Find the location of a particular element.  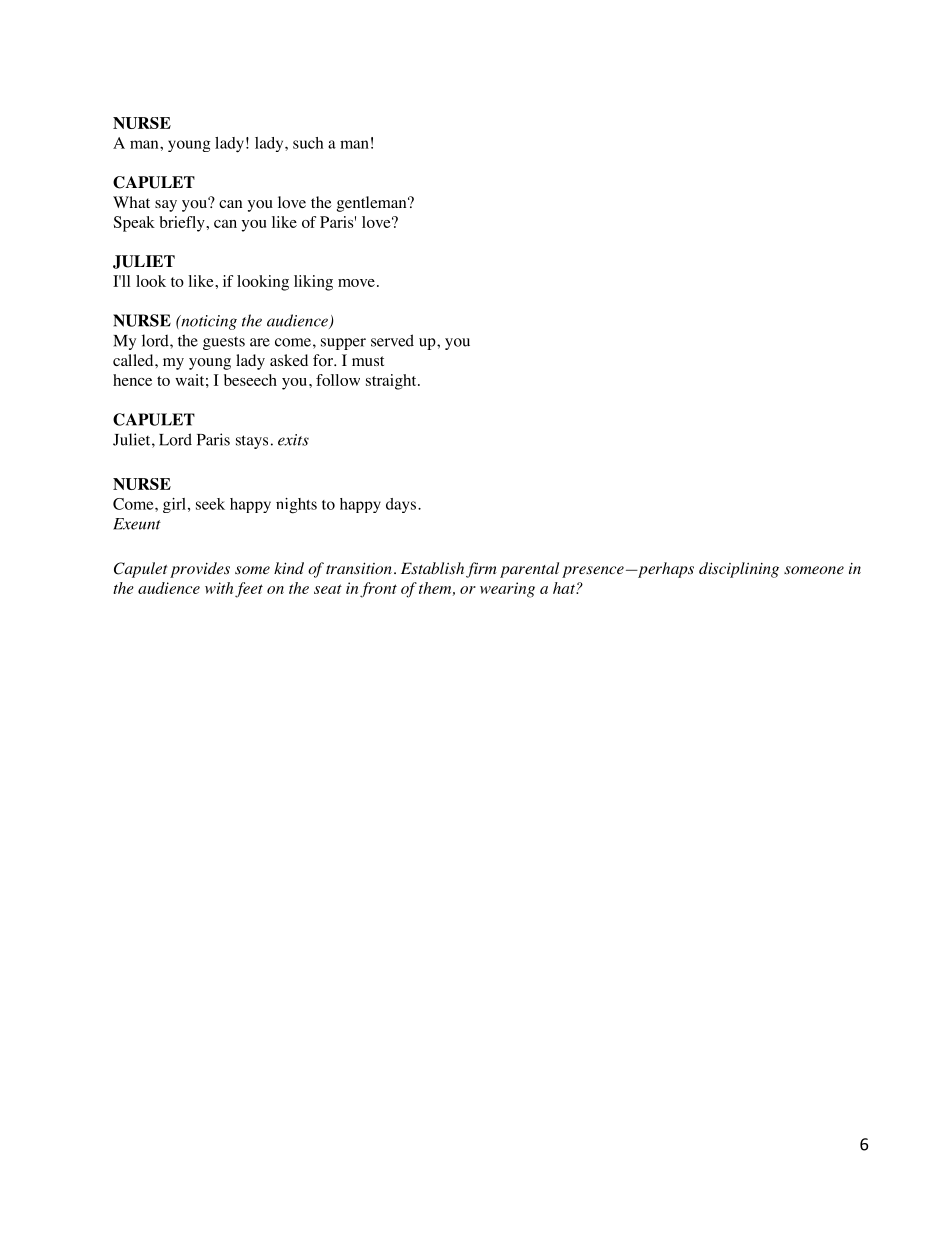

Establish is located at coordinates (432, 568).
